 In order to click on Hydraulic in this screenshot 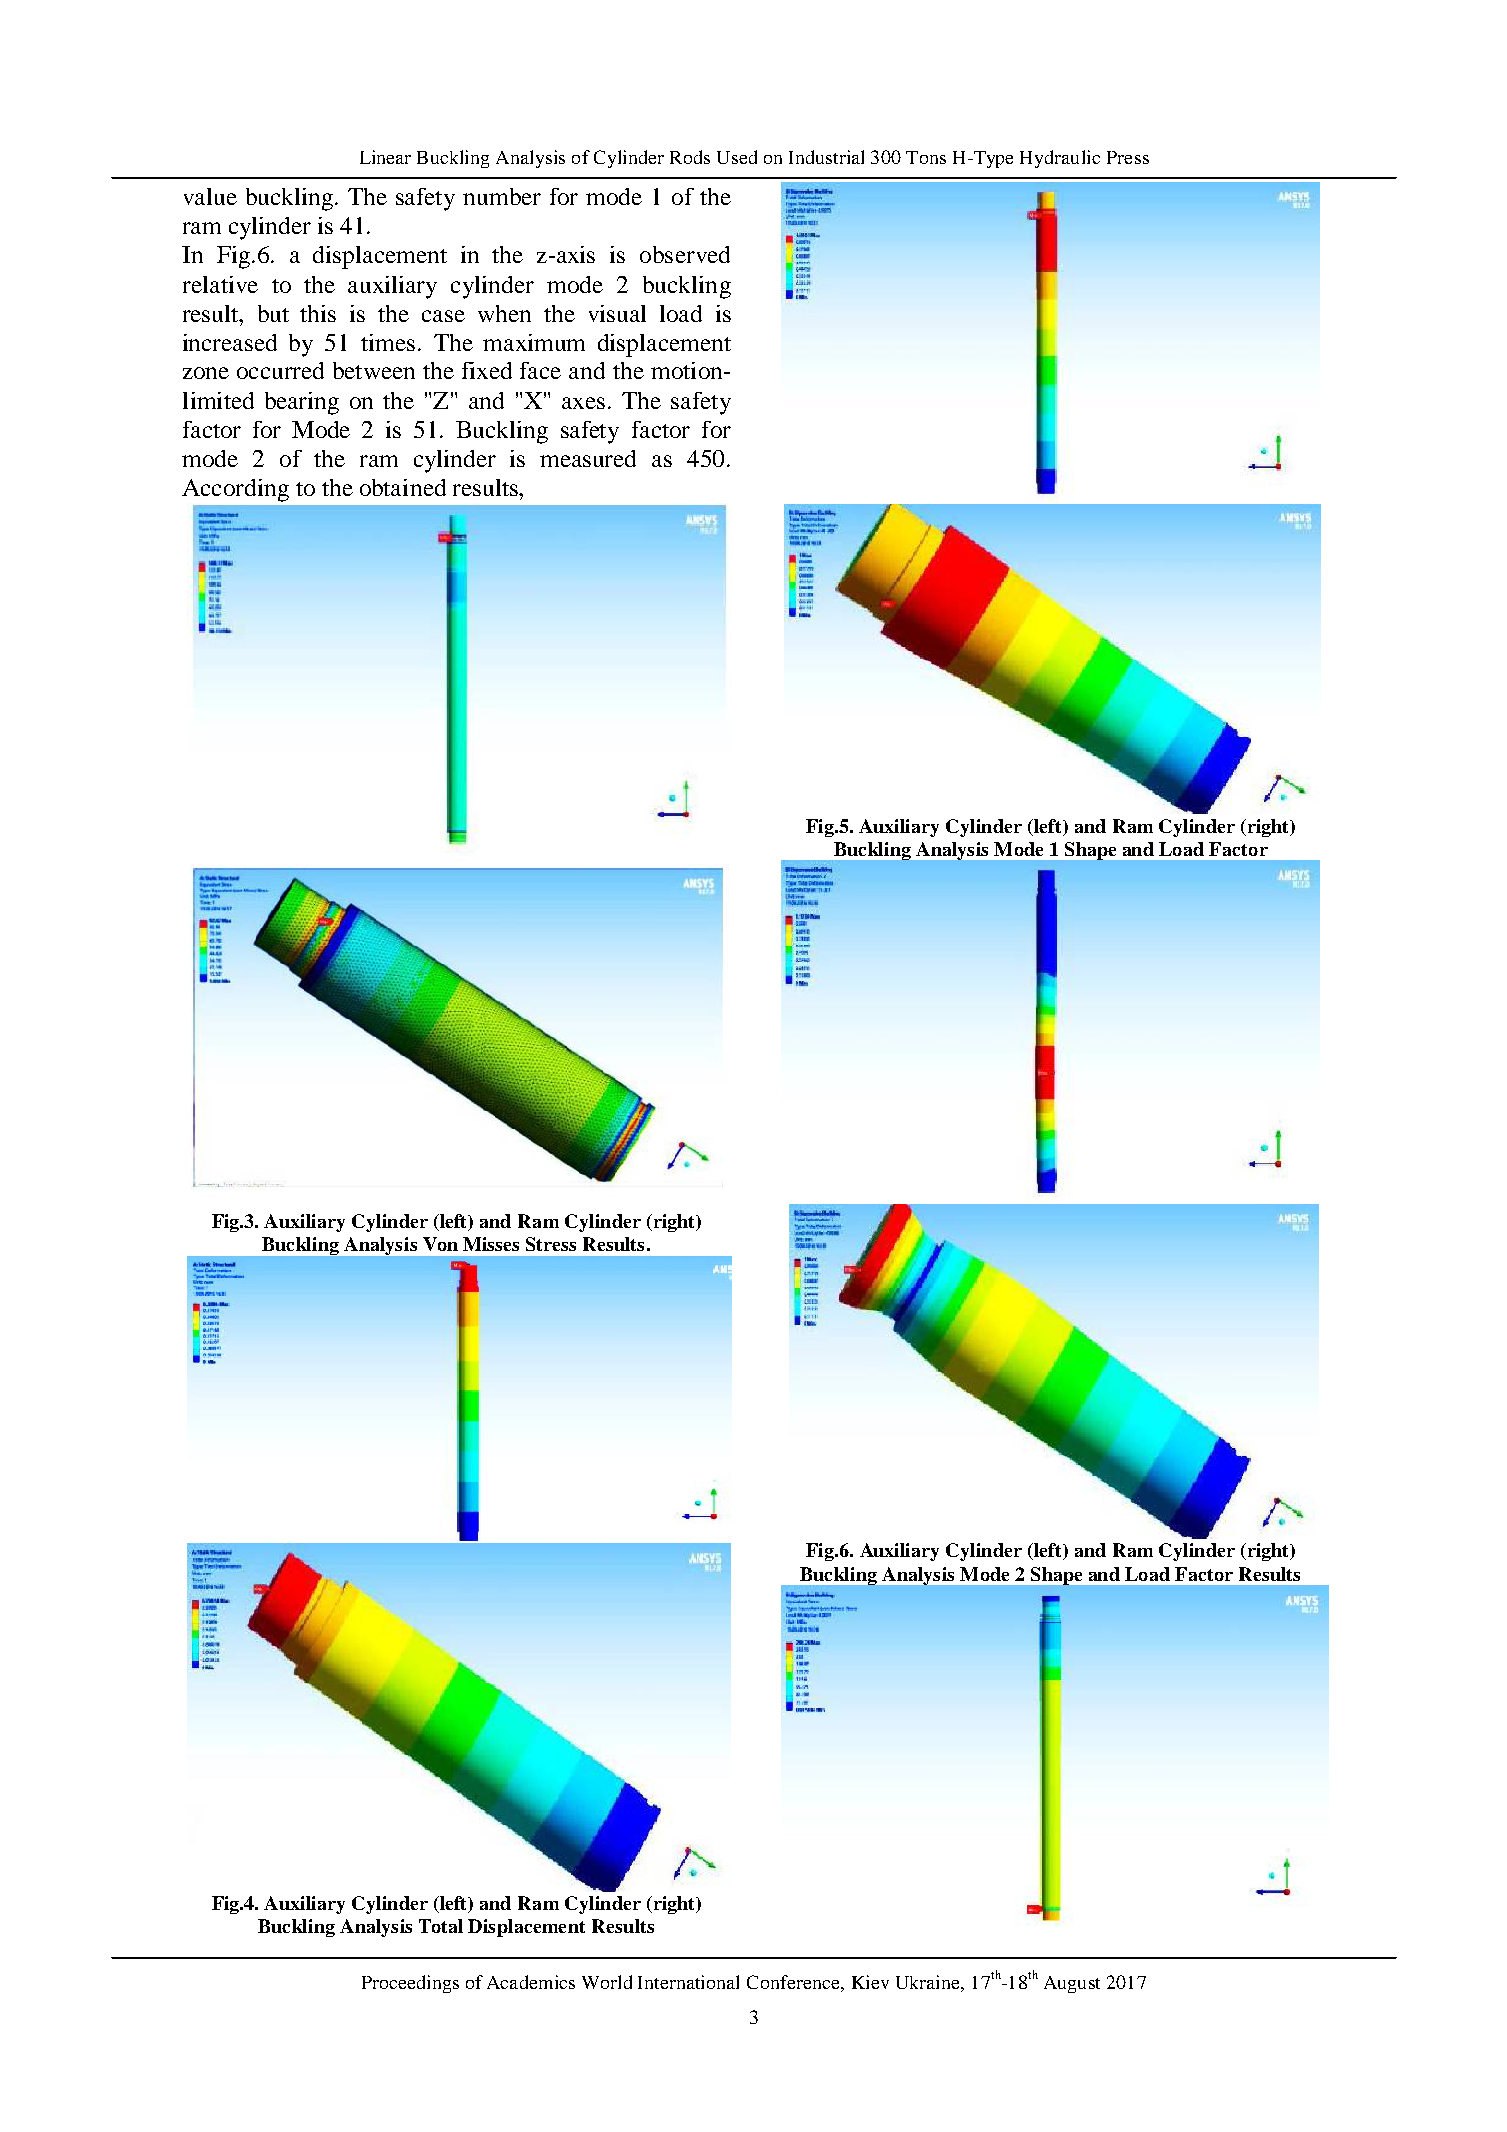, I will do `click(1060, 159)`.
